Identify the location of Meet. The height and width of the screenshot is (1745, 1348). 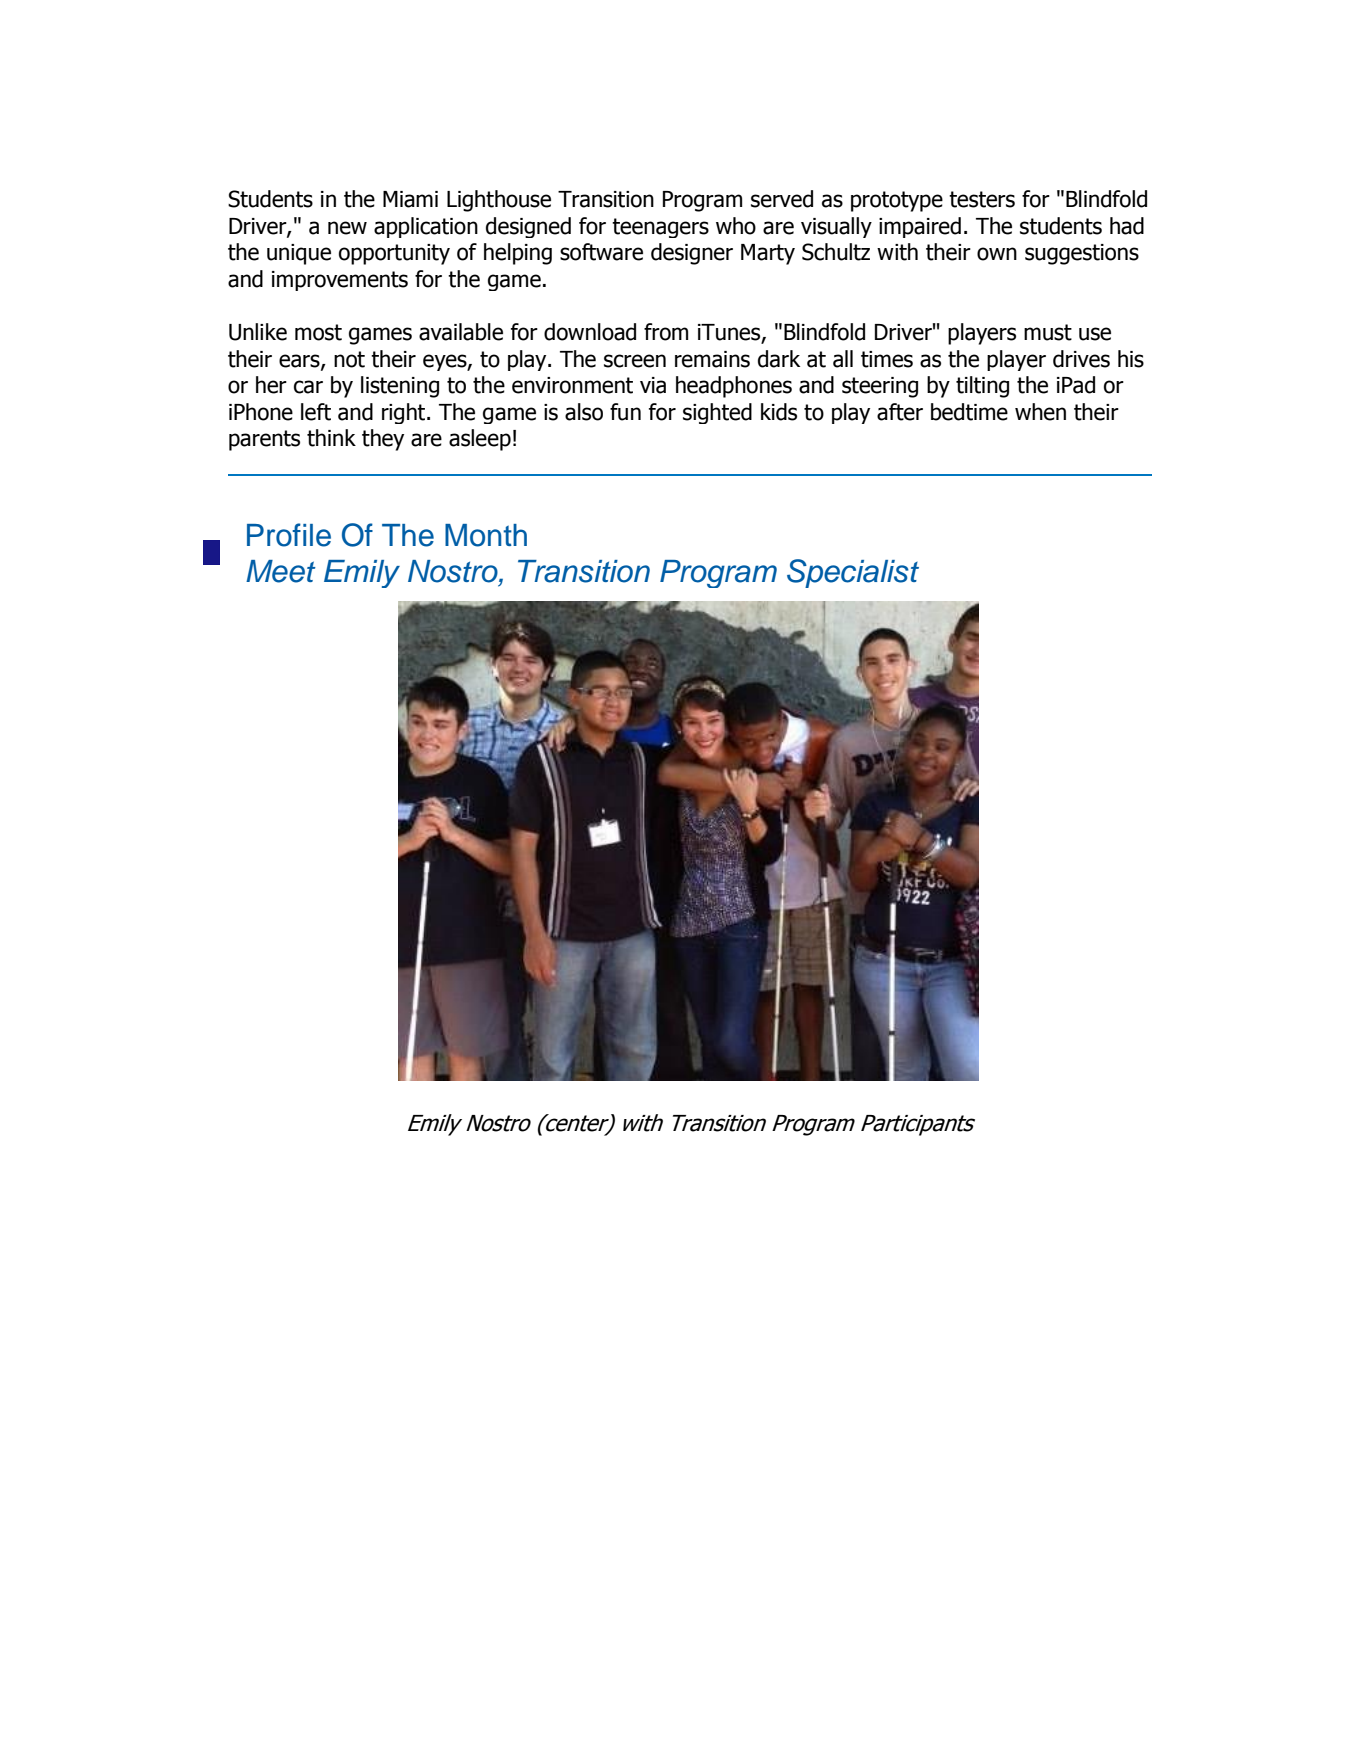
(281, 571).
